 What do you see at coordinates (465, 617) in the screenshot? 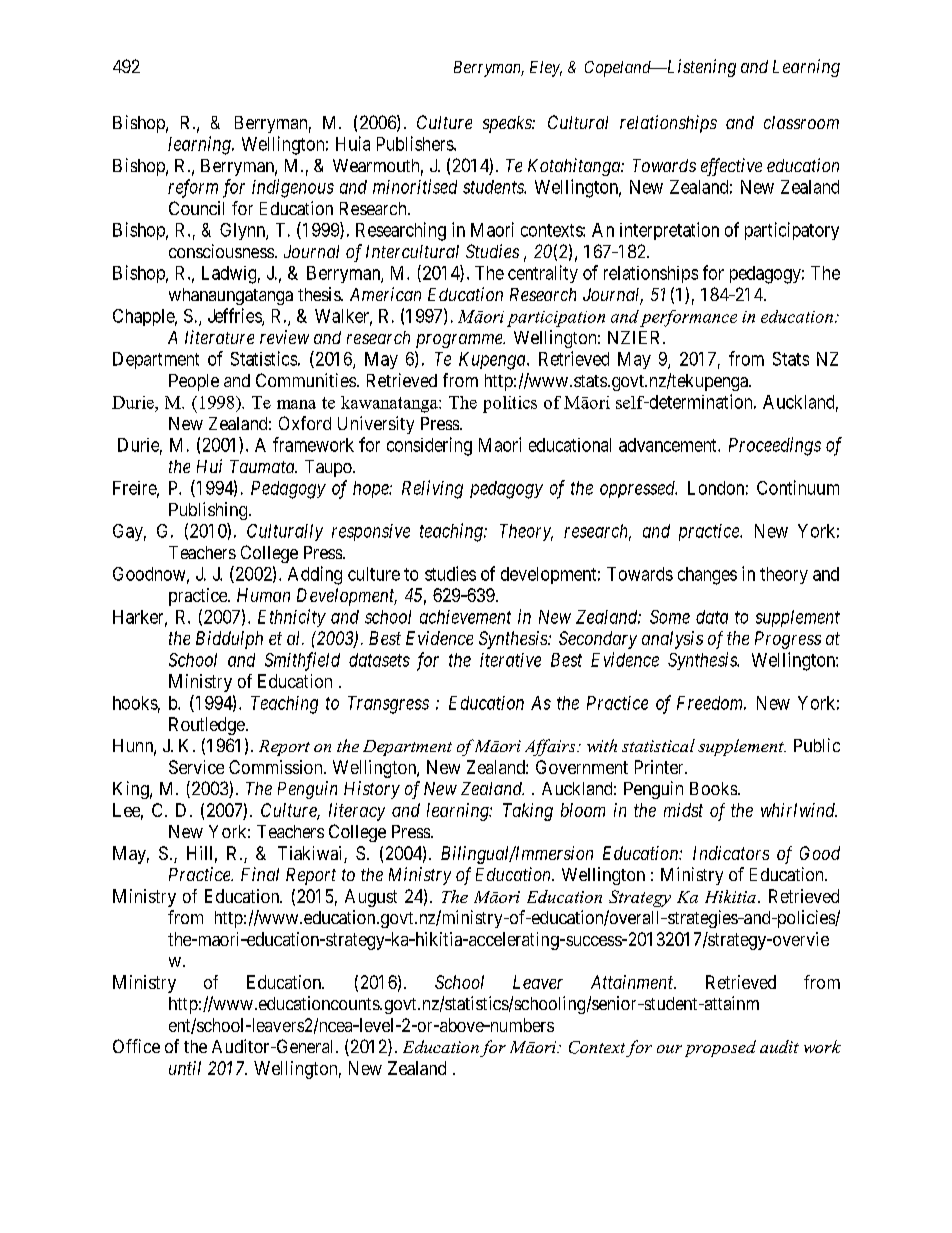
I see `achievement` at bounding box center [465, 617].
